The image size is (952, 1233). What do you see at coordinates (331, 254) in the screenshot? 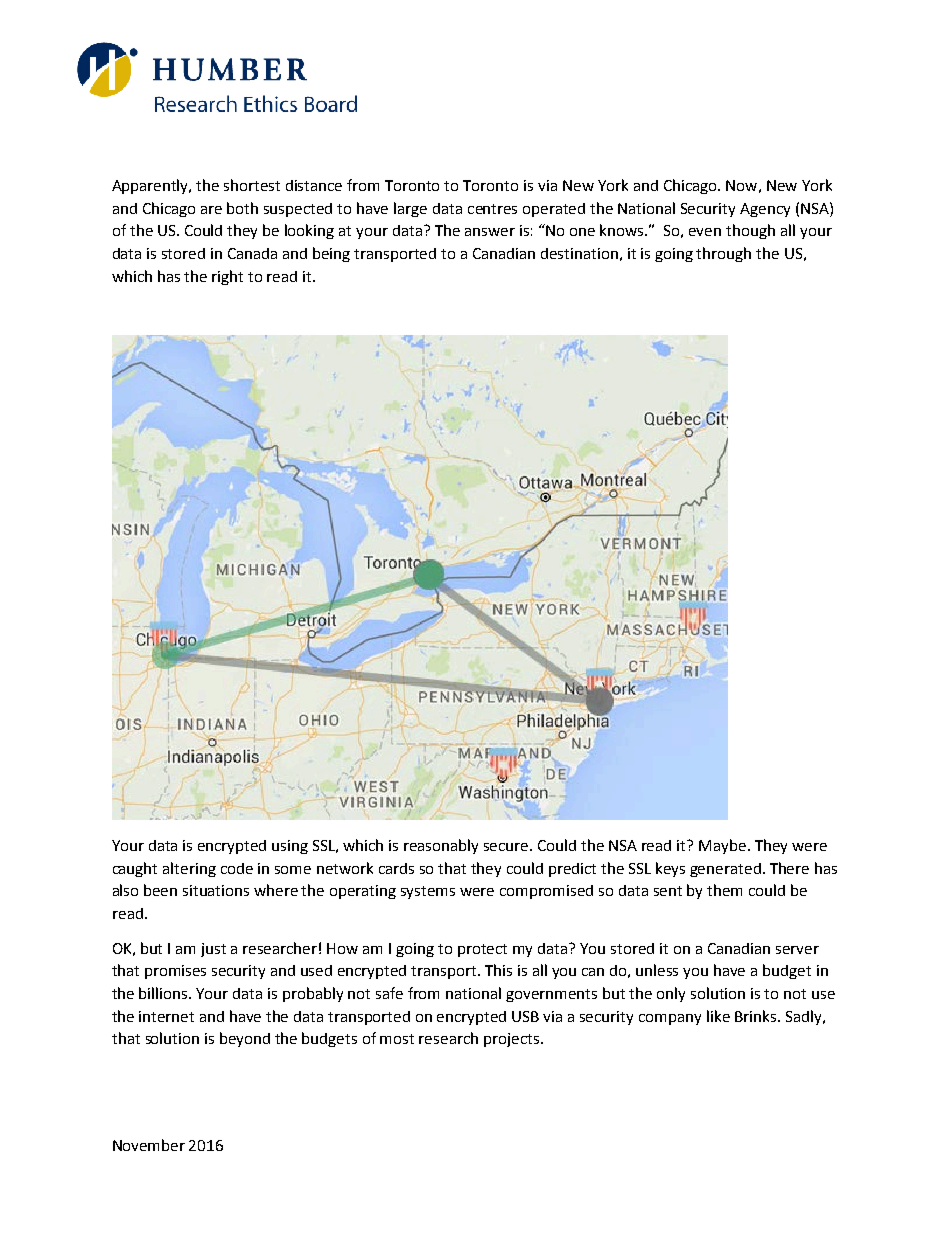
I see `being` at bounding box center [331, 254].
